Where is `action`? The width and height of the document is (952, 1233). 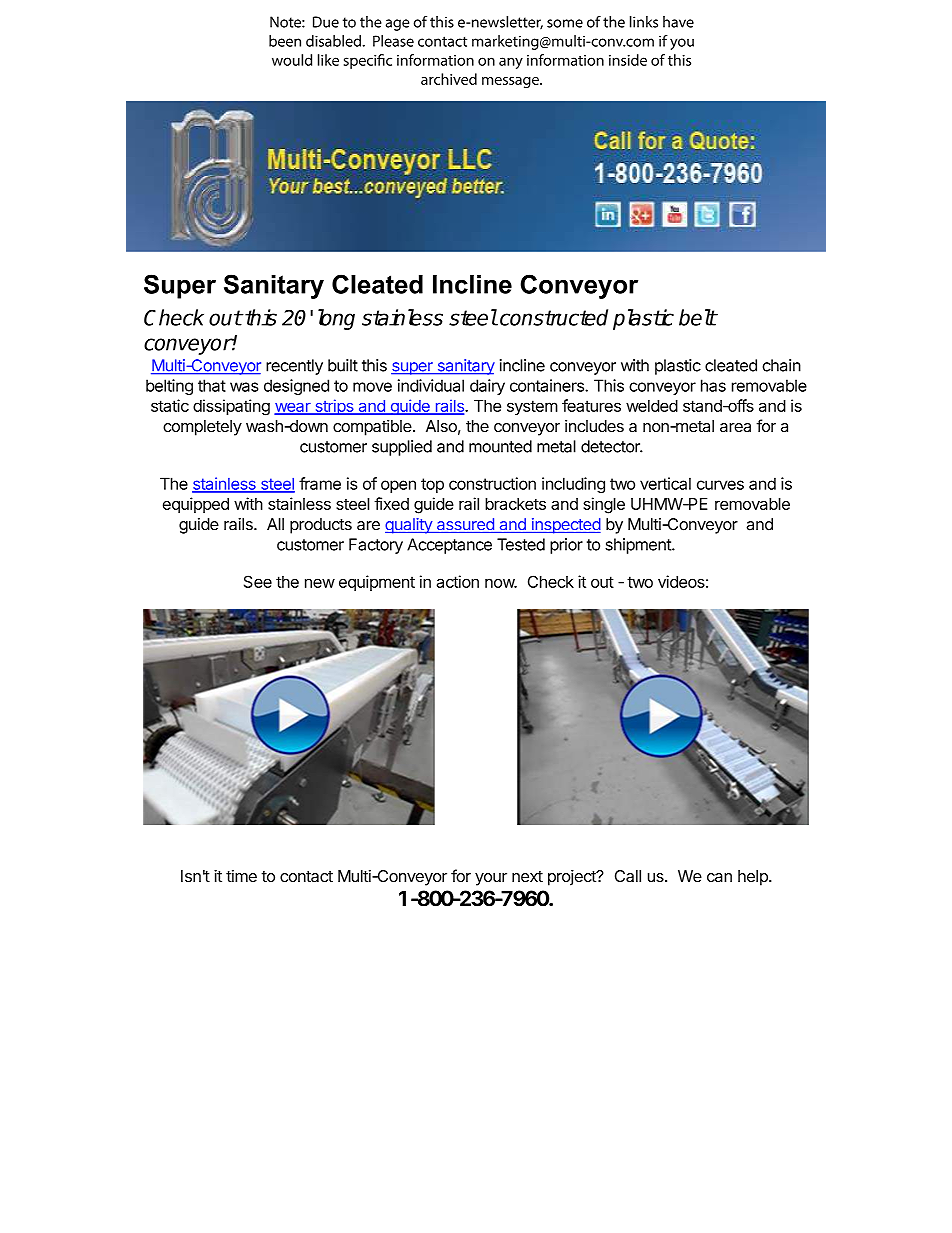 action is located at coordinates (458, 581).
